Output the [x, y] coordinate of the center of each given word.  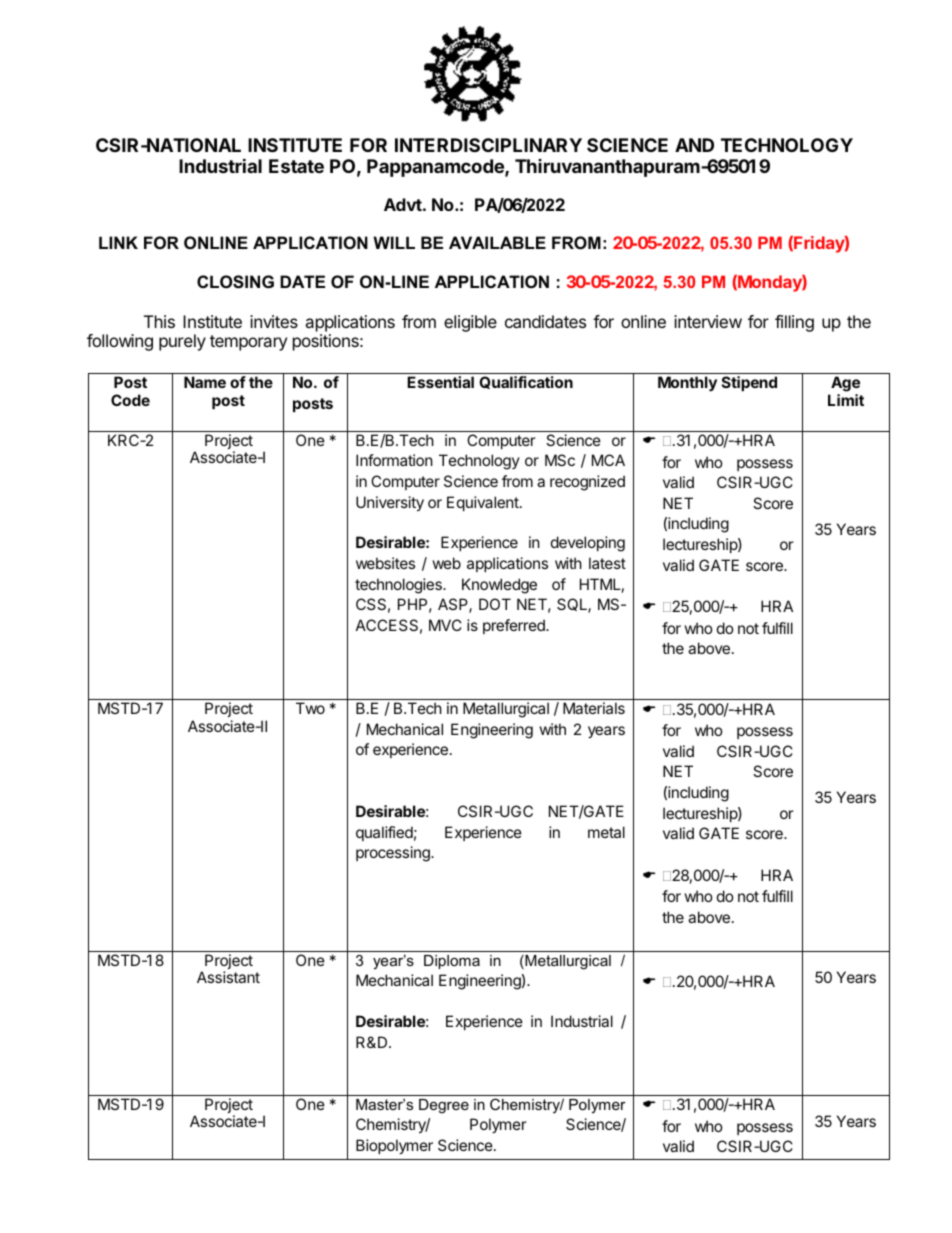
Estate [296, 166]
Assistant [228, 977]
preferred [515, 626]
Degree [444, 1106]
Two [310, 708]
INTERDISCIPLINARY [488, 145]
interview [708, 321]
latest [607, 563]
